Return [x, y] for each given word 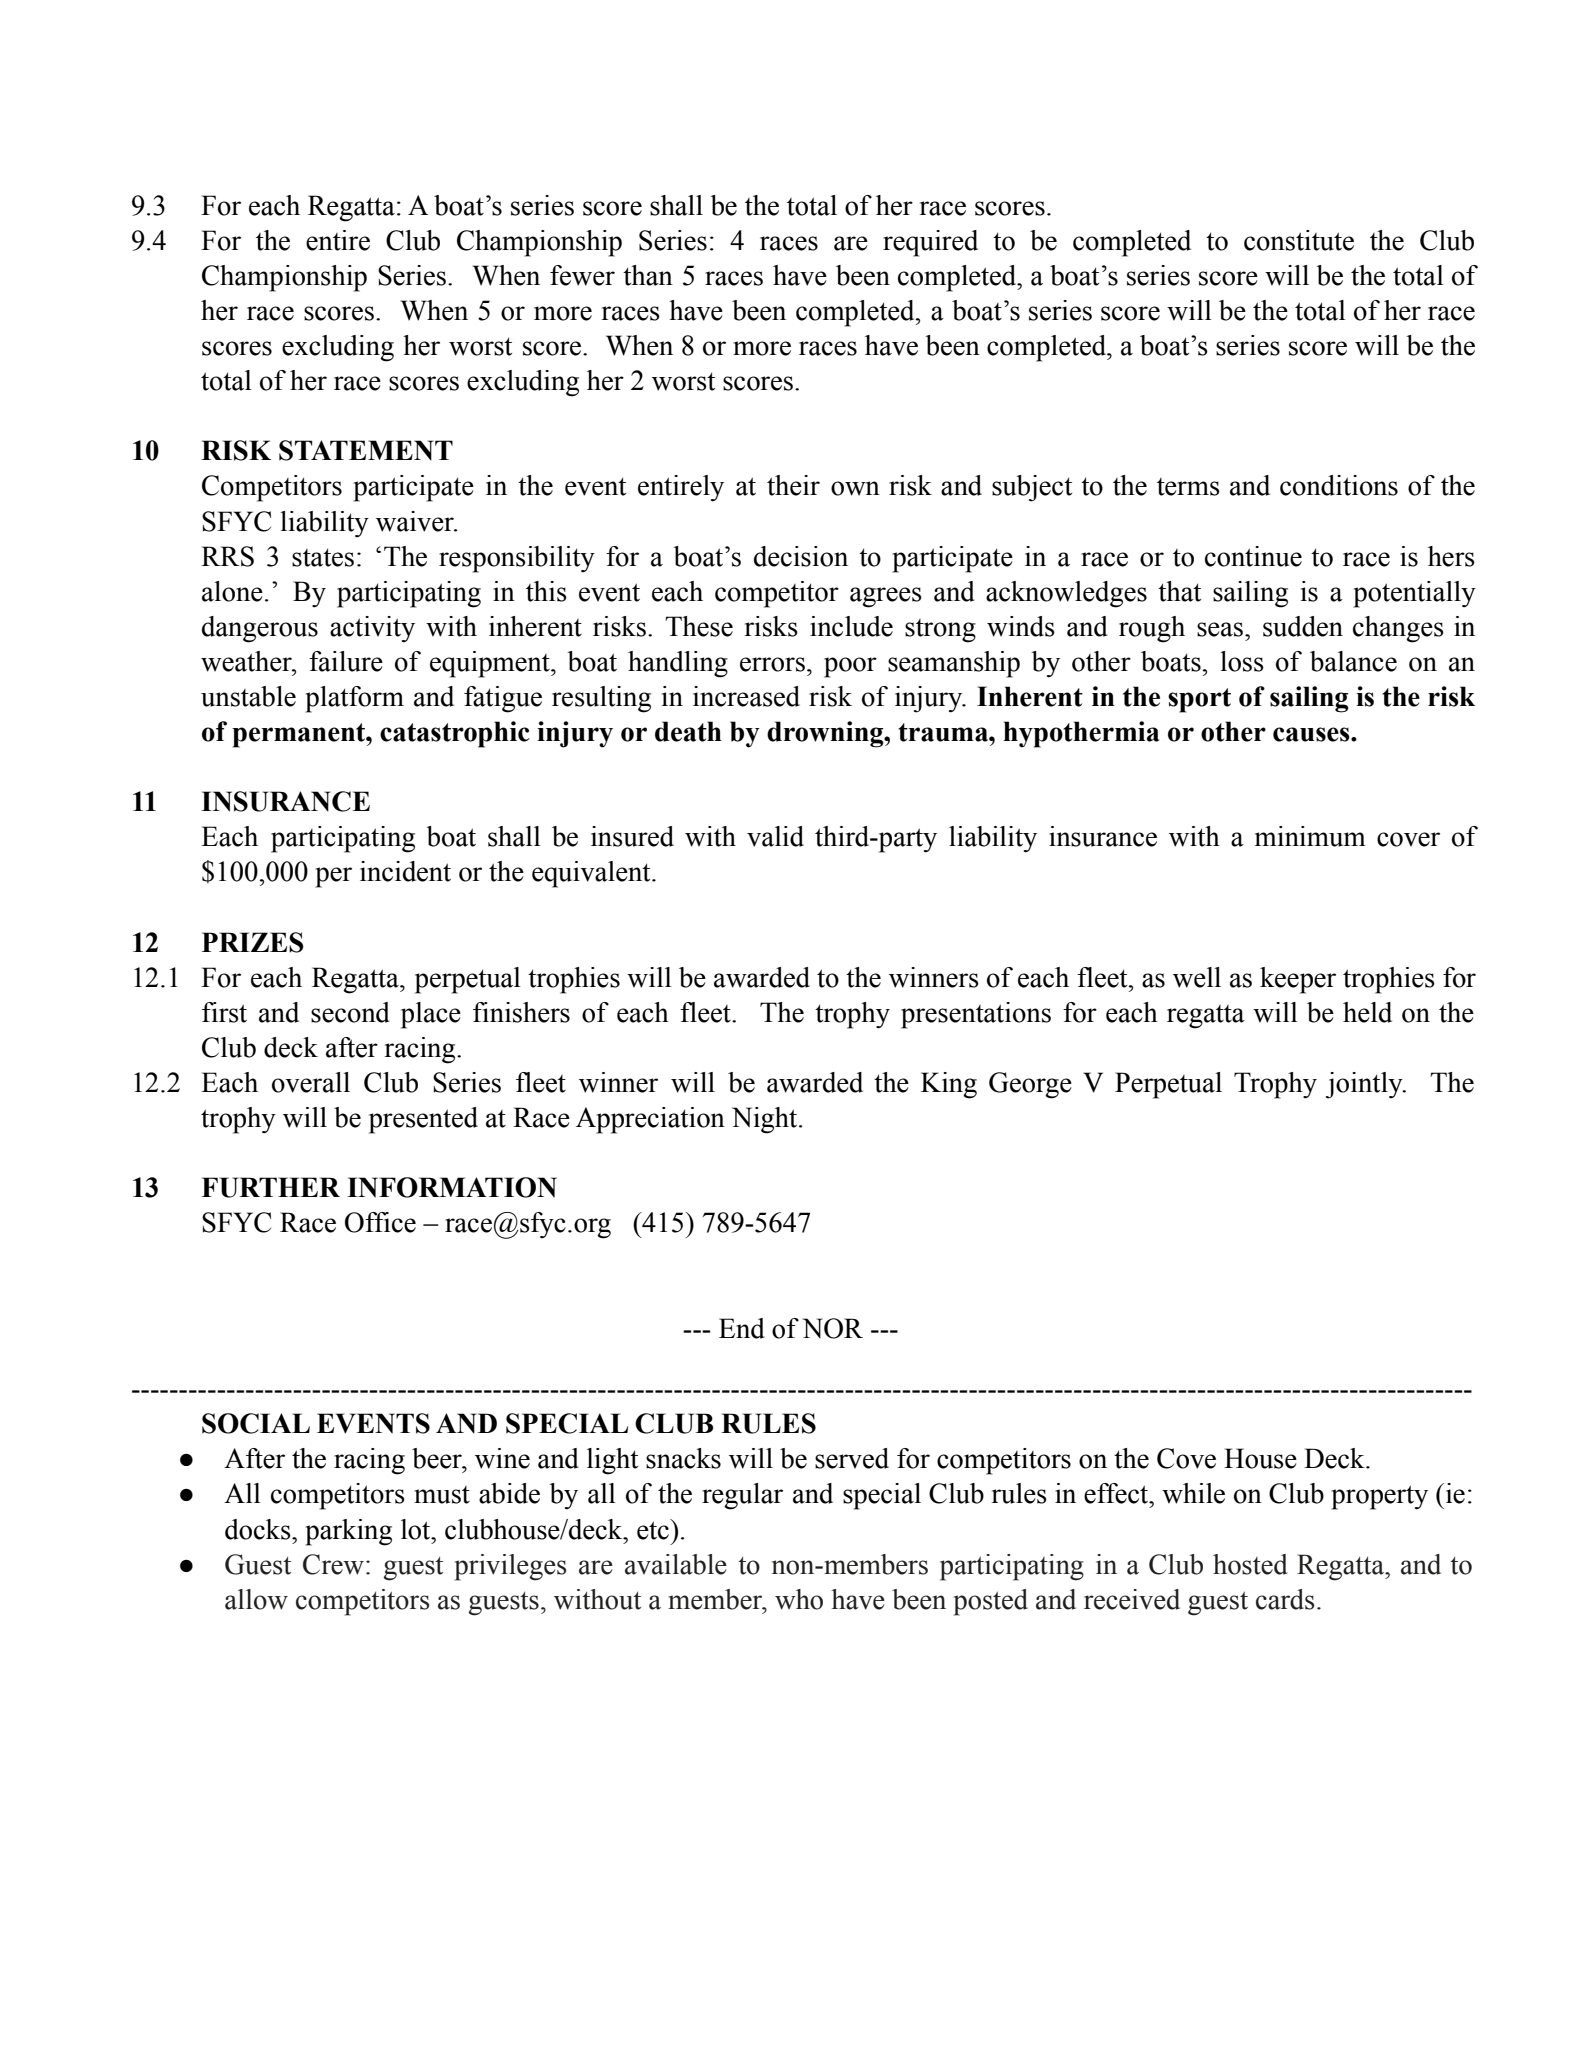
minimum [1310, 836]
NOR [832, 1328]
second [350, 1012]
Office [380, 1222]
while [1193, 1493]
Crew [333, 1564]
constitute [1299, 240]
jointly [1365, 1085]
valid [775, 836]
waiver [416, 521]
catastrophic [455, 734]
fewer [582, 275]
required [930, 243]
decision [801, 556]
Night [766, 1120]
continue [1253, 556]
